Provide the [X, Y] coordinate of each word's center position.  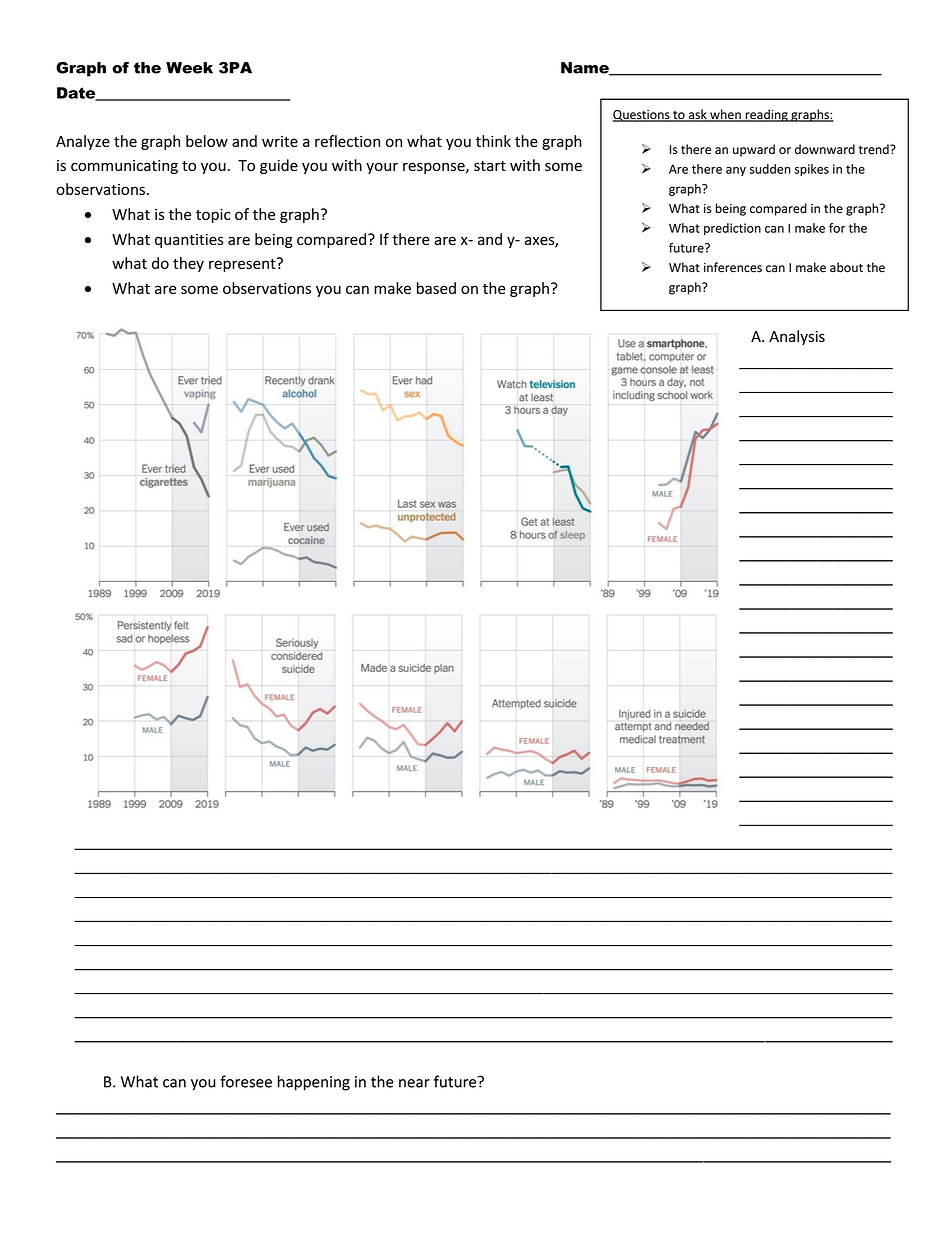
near [414, 1083]
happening [314, 1083]
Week [189, 68]
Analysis [797, 337]
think [493, 141]
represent [243, 264]
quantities [189, 241]
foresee [246, 1081]
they [188, 264]
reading [766, 115]
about [846, 267]
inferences [733, 267]
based [436, 288]
